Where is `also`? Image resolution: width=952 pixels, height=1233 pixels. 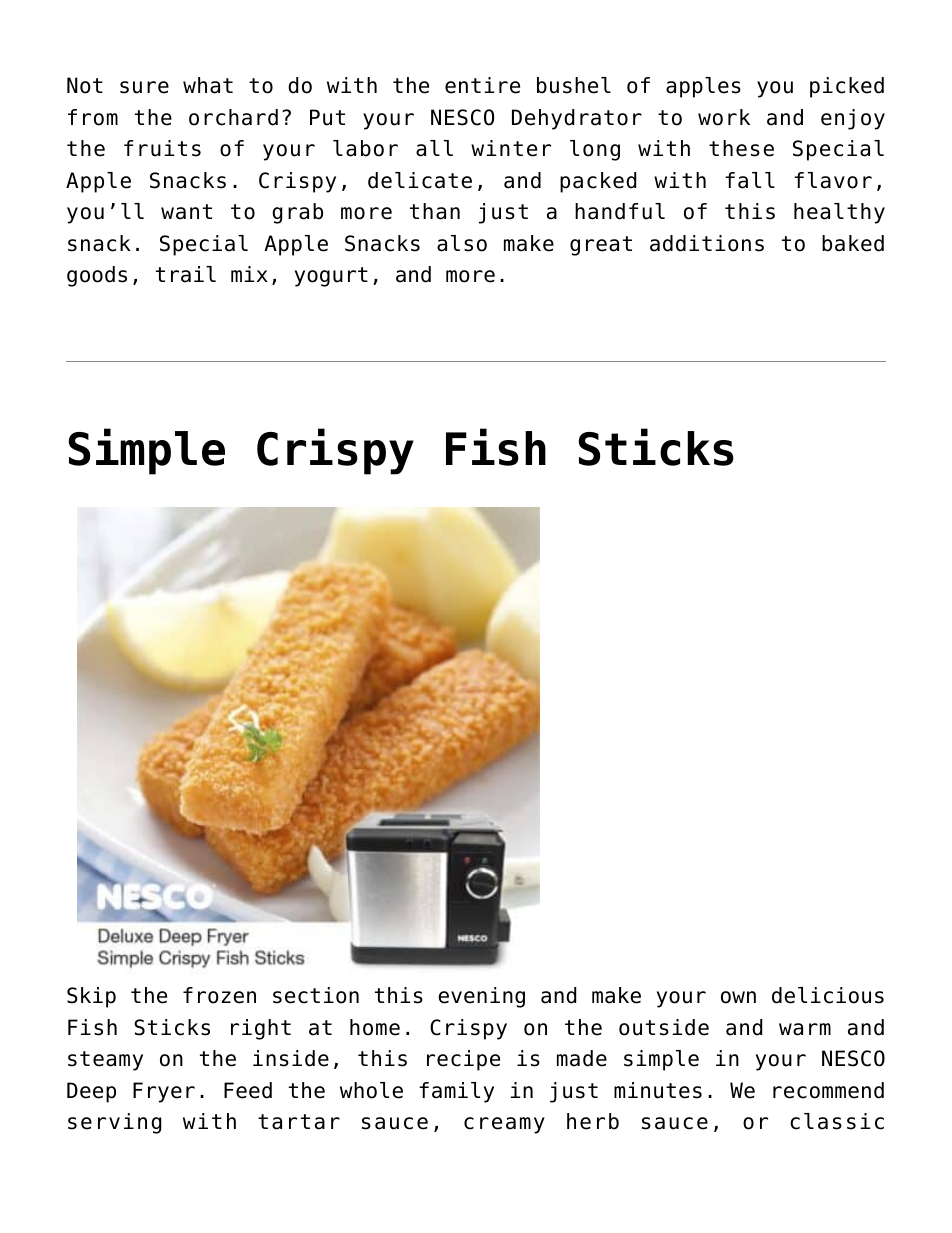 also is located at coordinates (462, 243).
